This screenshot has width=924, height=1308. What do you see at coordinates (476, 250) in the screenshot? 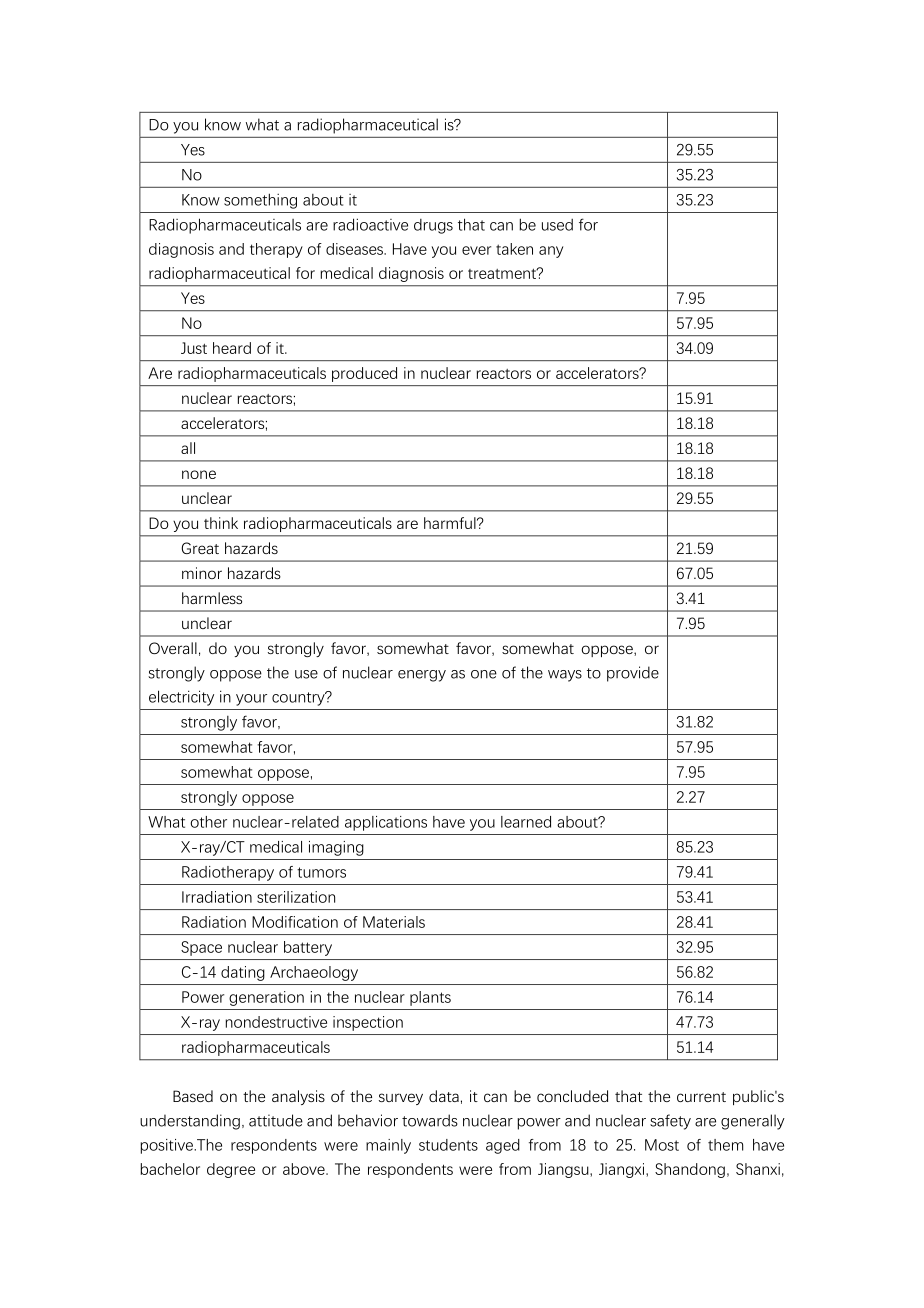
I see `ever` at bounding box center [476, 250].
